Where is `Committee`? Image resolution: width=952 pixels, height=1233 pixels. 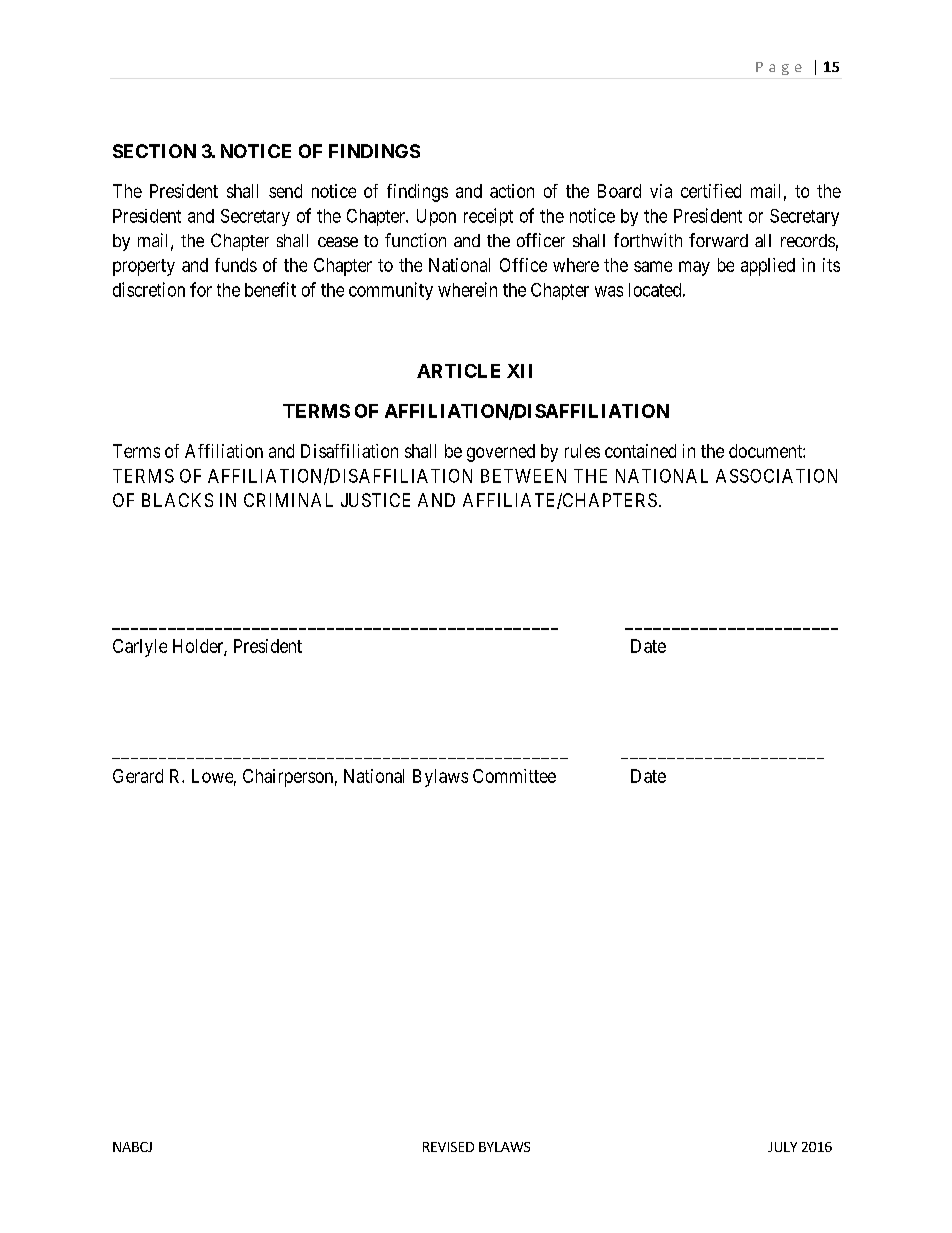 Committee is located at coordinates (514, 776).
